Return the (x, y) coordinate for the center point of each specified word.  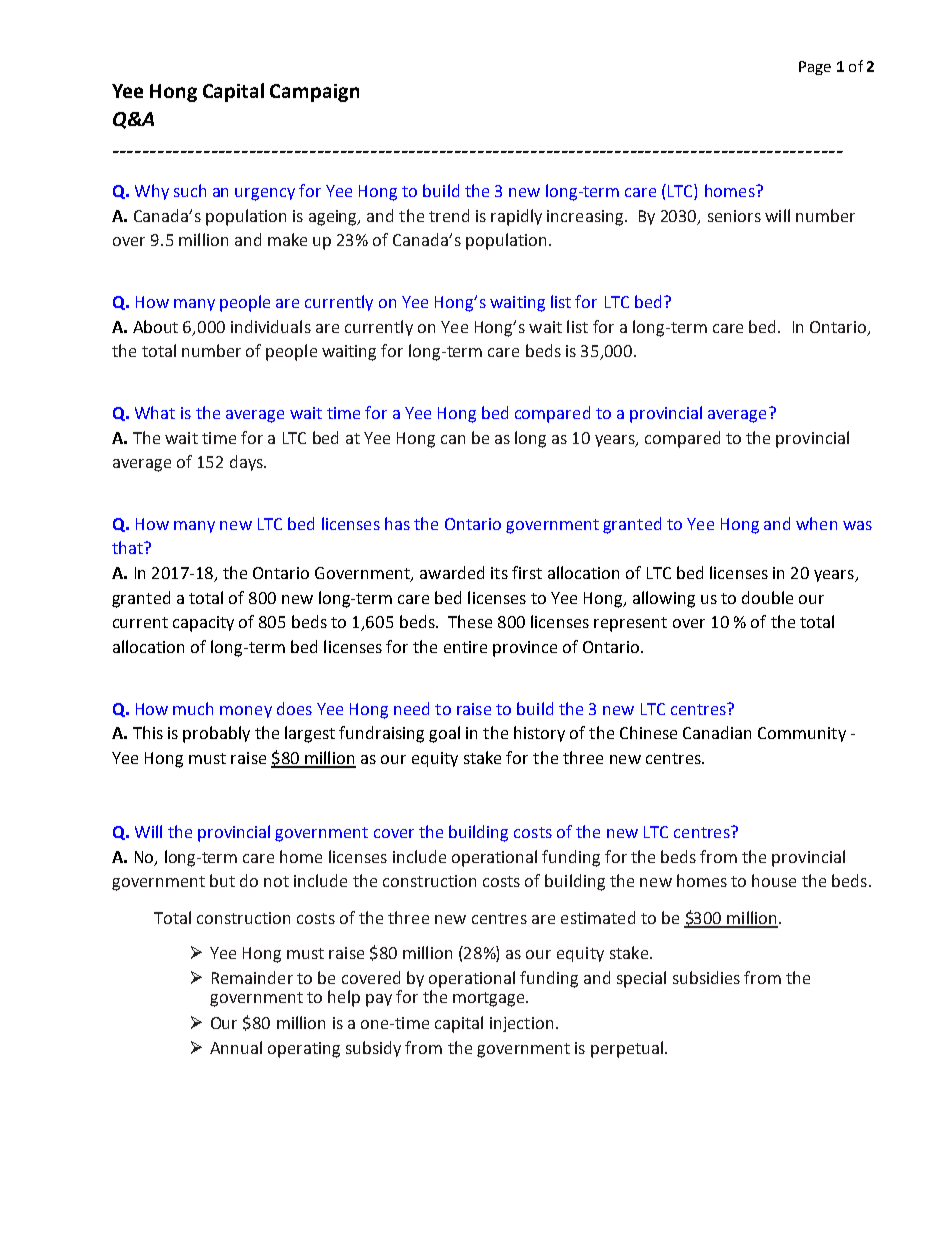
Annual (236, 1047)
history (539, 734)
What (155, 412)
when (816, 523)
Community (802, 734)
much (193, 708)
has (397, 523)
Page (815, 68)
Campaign (314, 93)
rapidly (516, 217)
